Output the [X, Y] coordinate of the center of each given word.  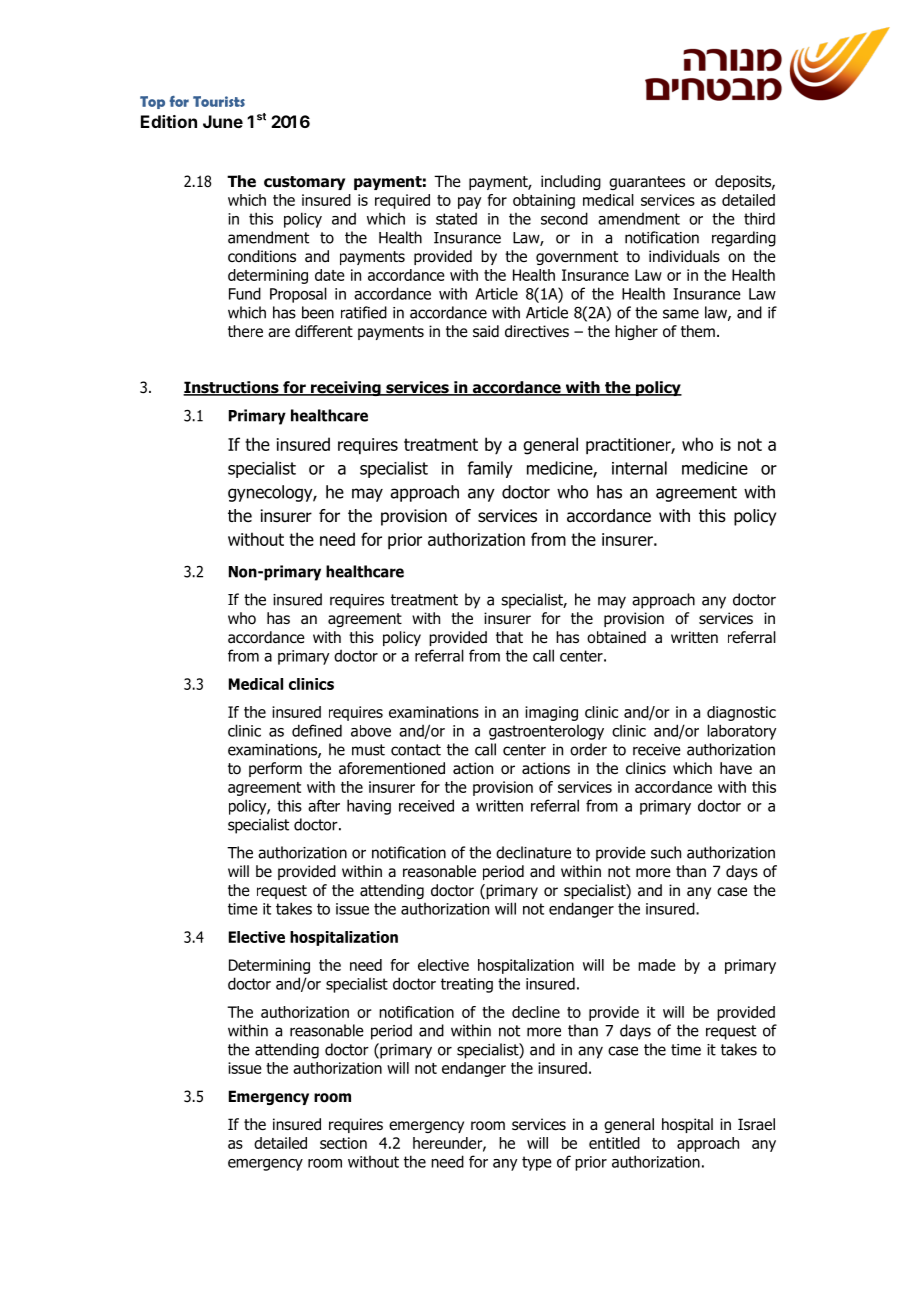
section [343, 1143]
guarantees [647, 183]
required [402, 201]
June [223, 121]
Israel [756, 1124]
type [537, 1163]
